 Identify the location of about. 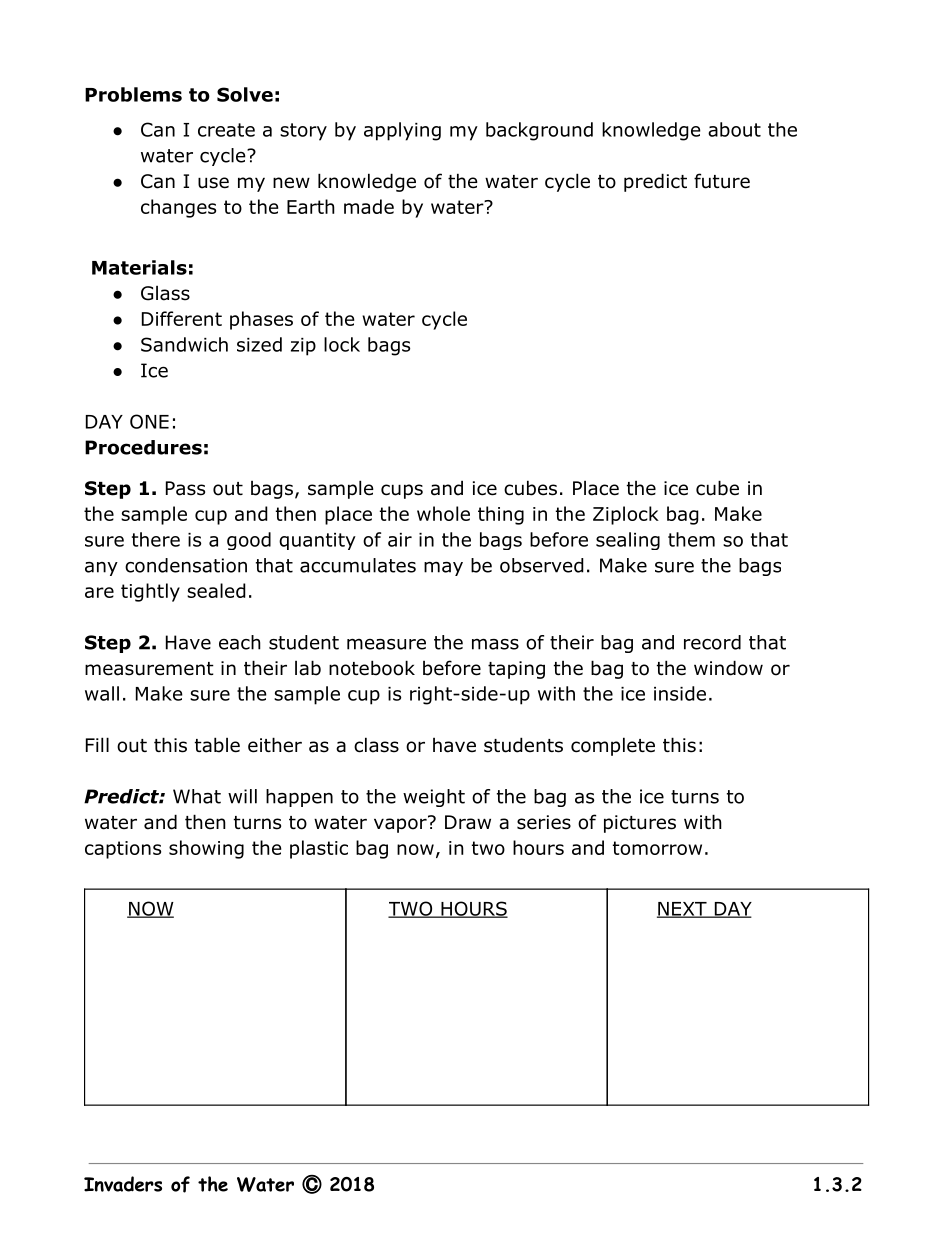
(734, 129).
